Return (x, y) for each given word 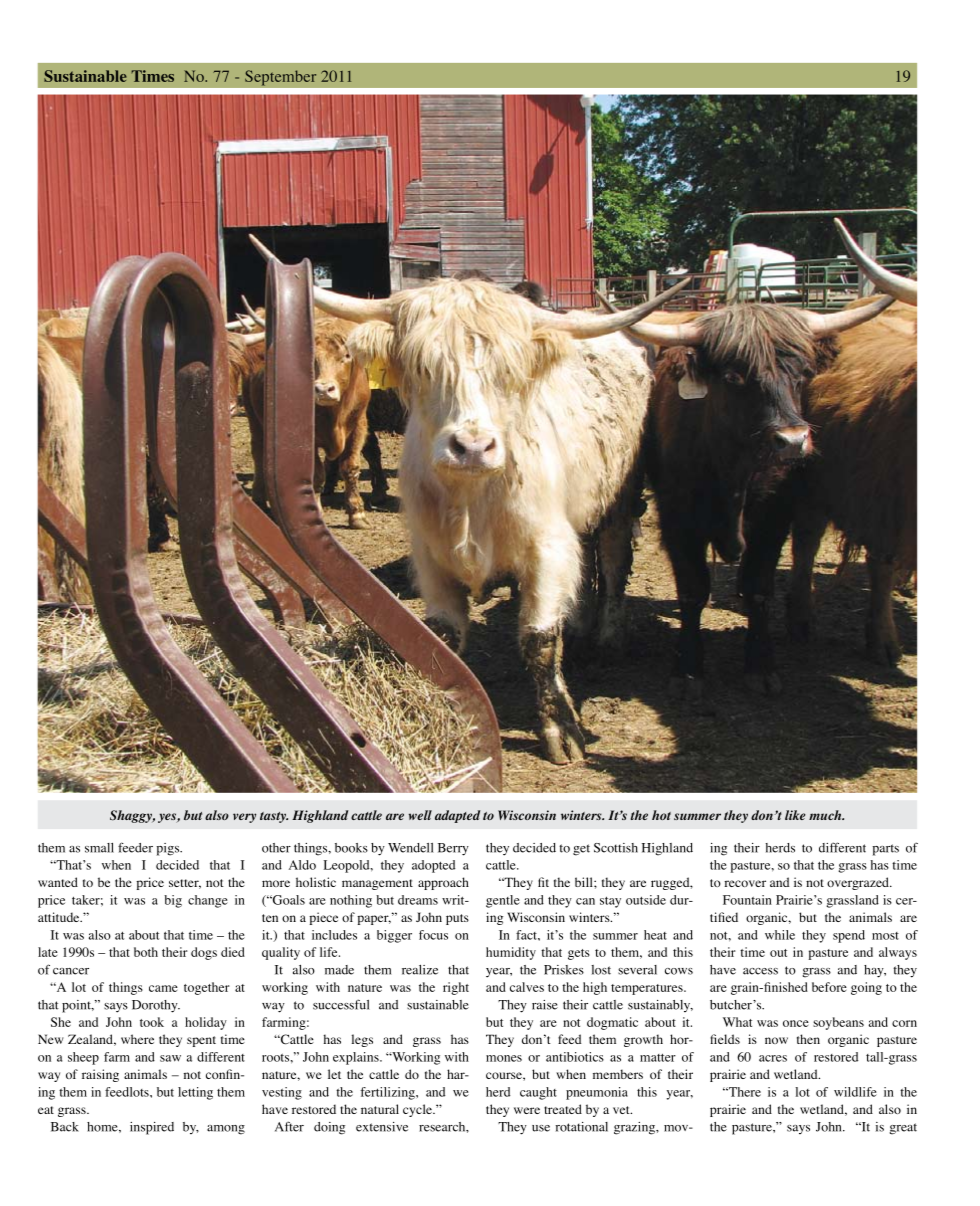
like (795, 815)
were (527, 1110)
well (420, 815)
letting (195, 1093)
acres (773, 1058)
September (281, 78)
